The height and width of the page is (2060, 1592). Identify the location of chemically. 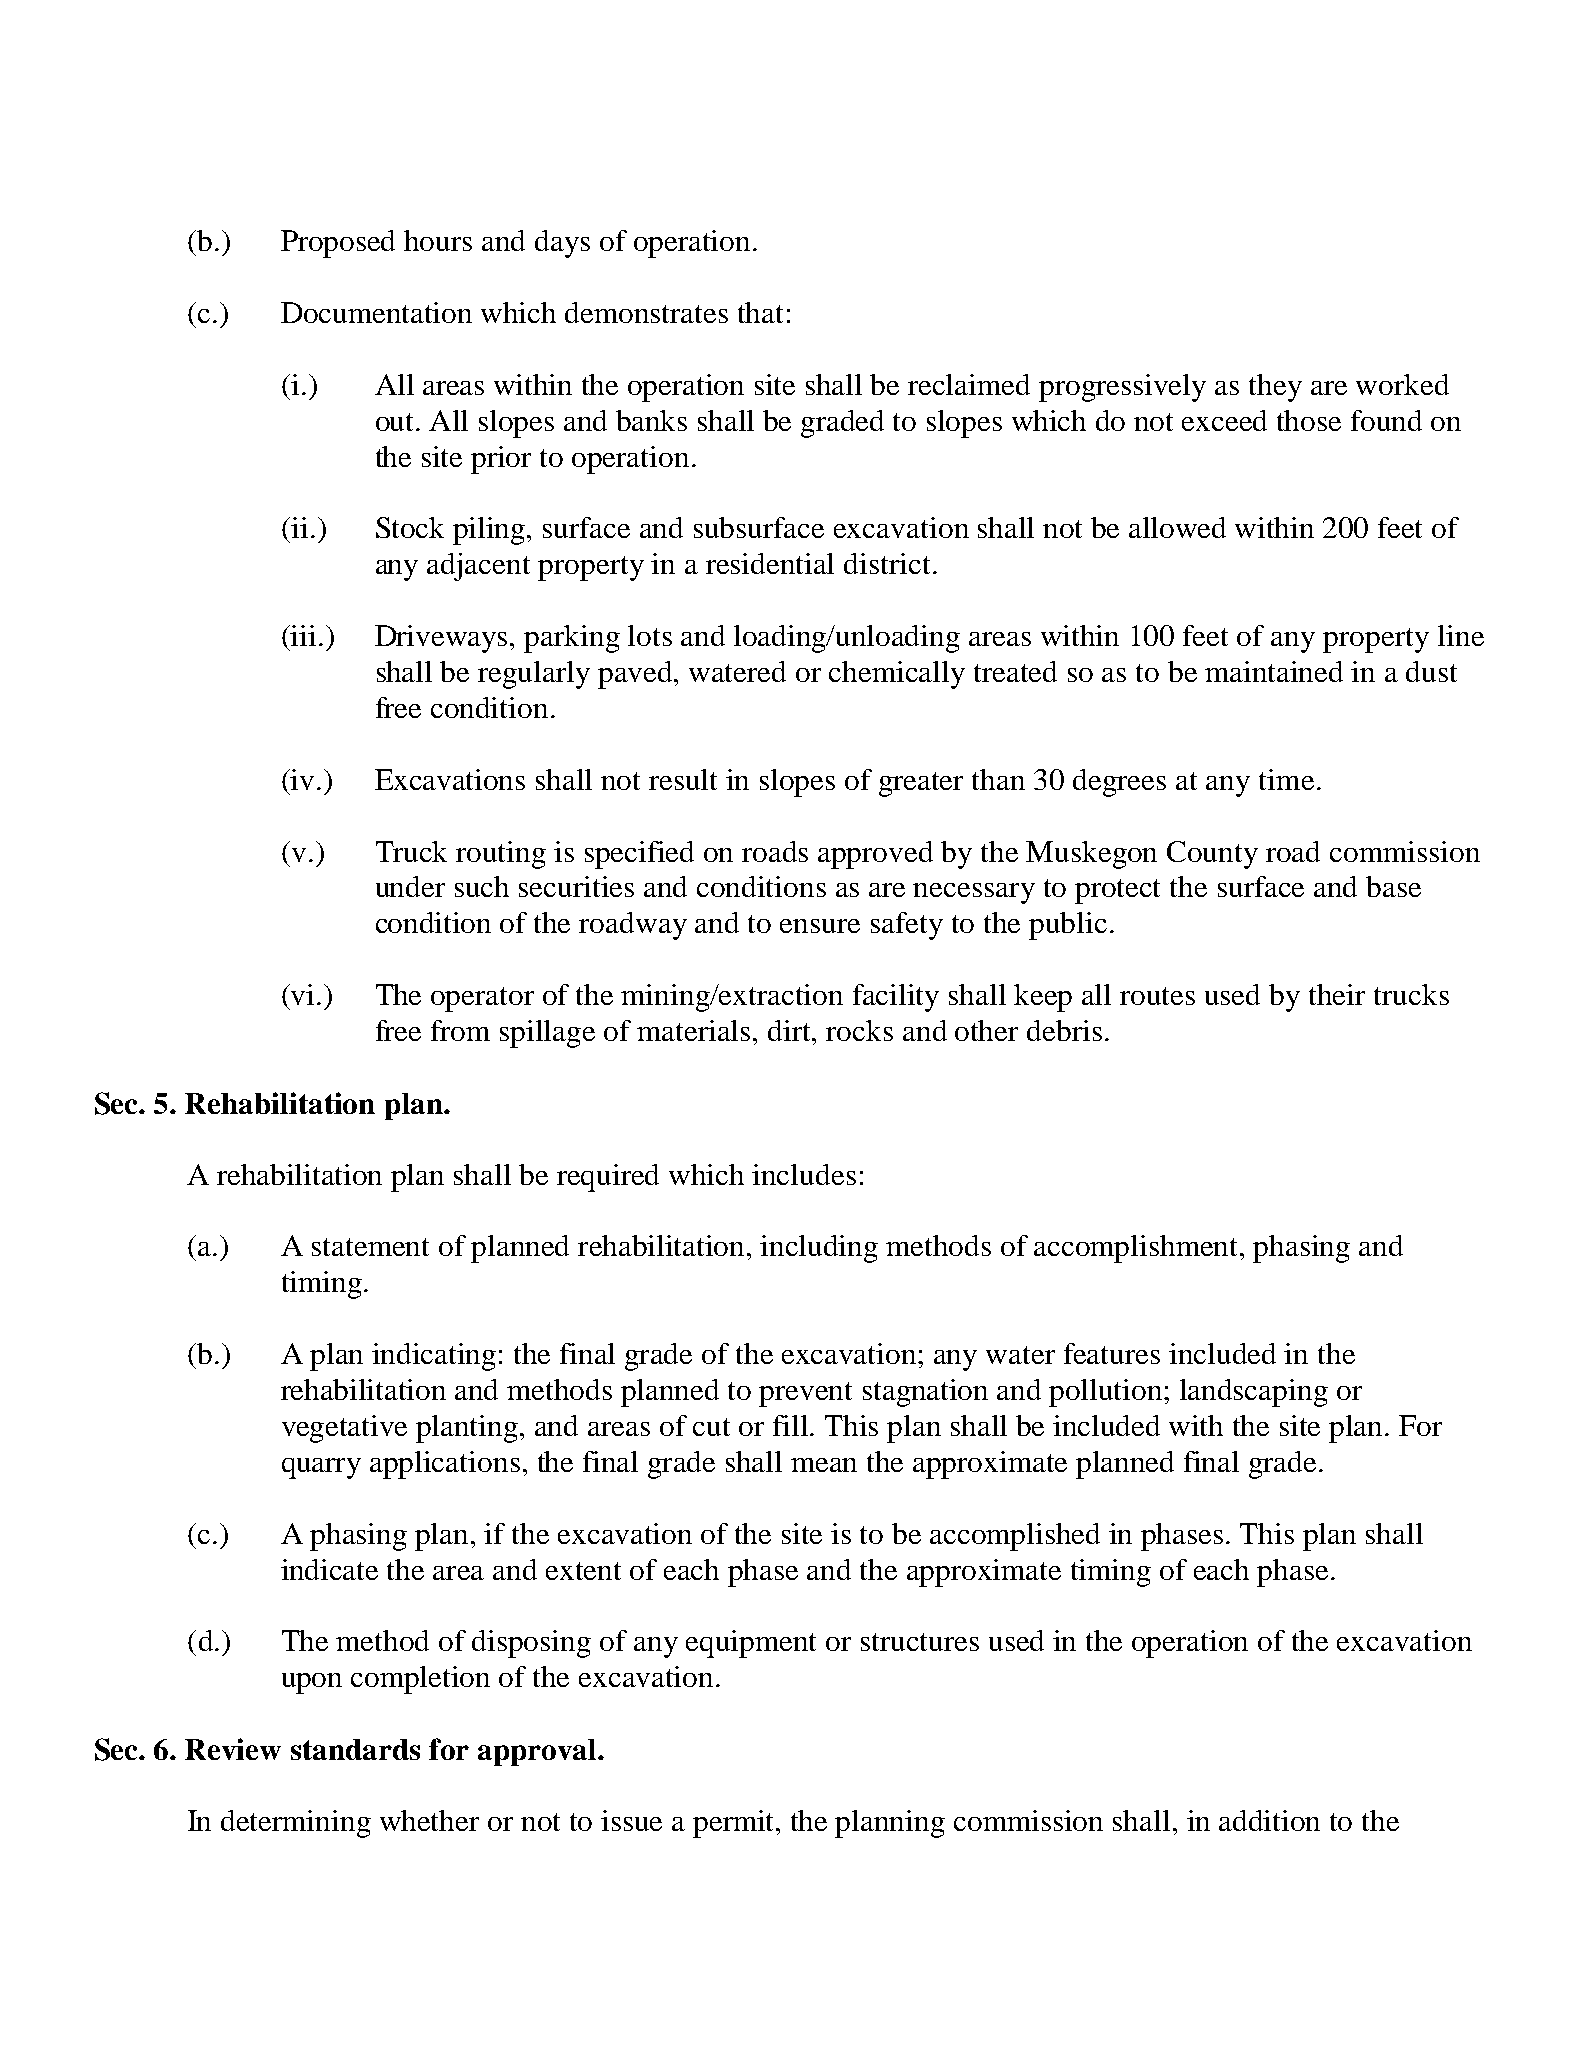
(897, 675).
